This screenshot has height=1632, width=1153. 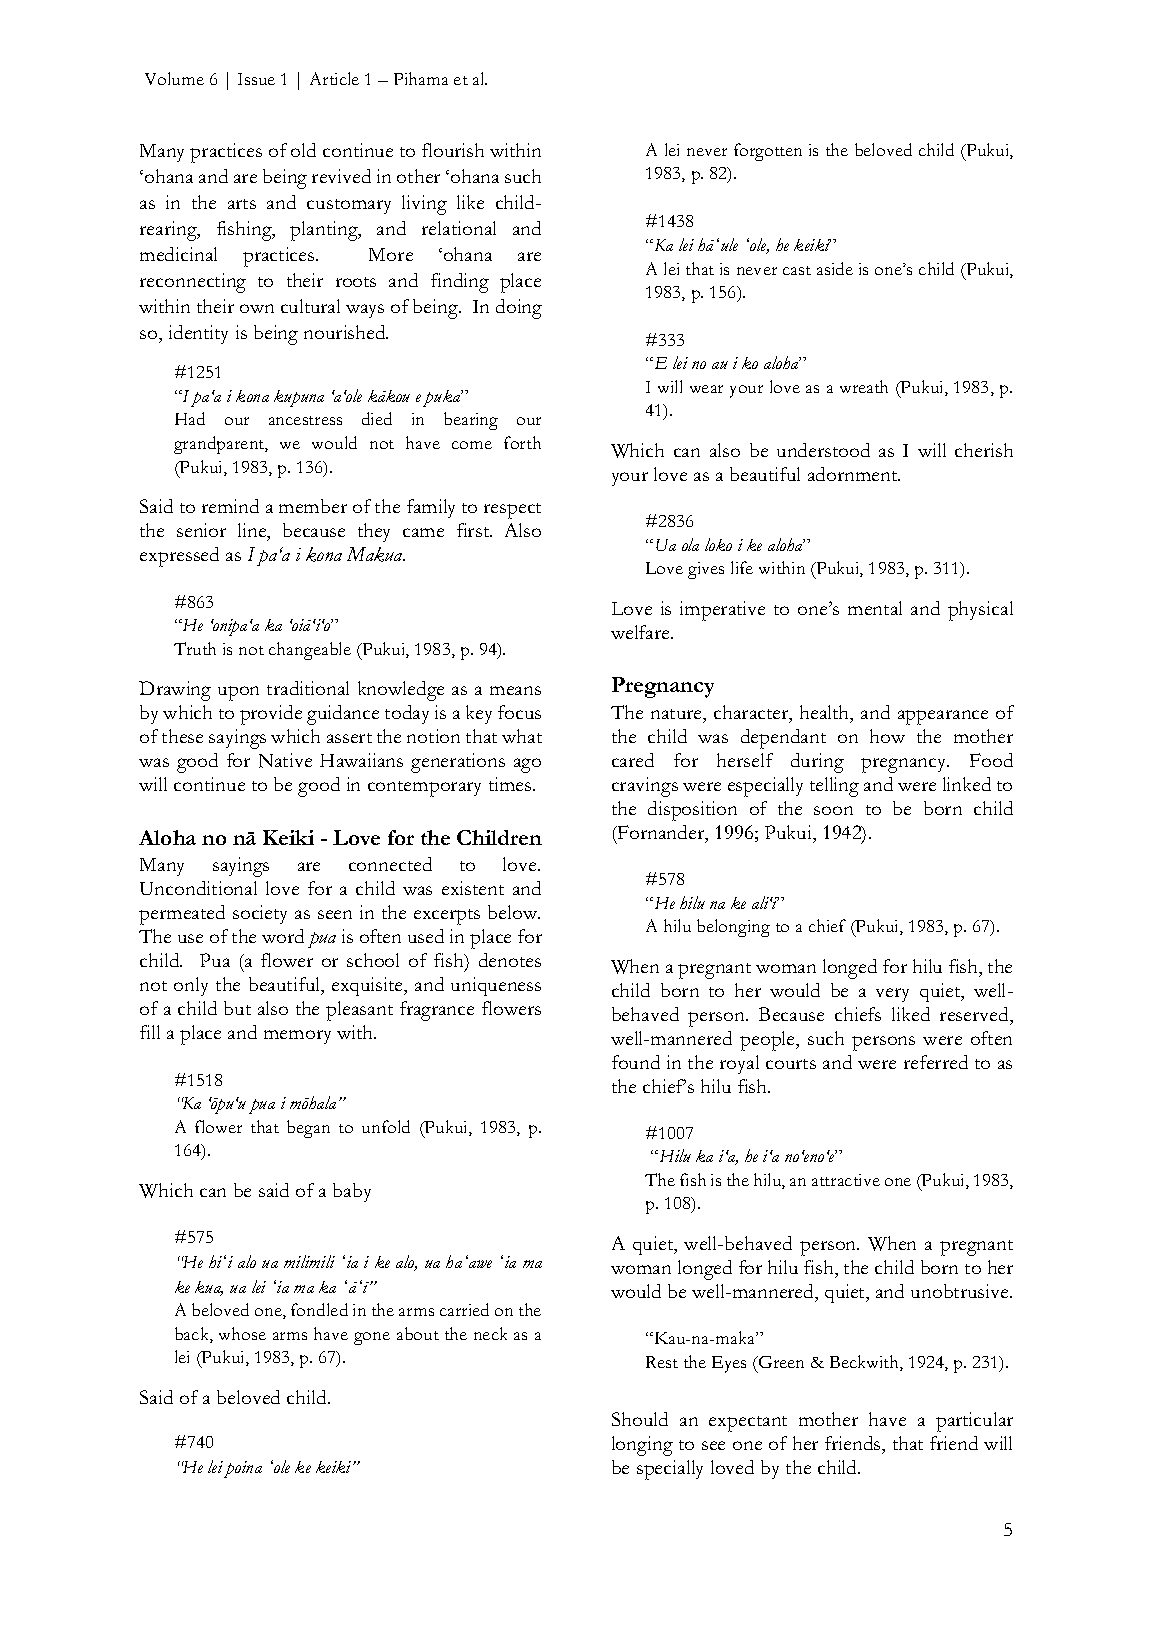 I want to click on began, so click(x=308, y=1129).
